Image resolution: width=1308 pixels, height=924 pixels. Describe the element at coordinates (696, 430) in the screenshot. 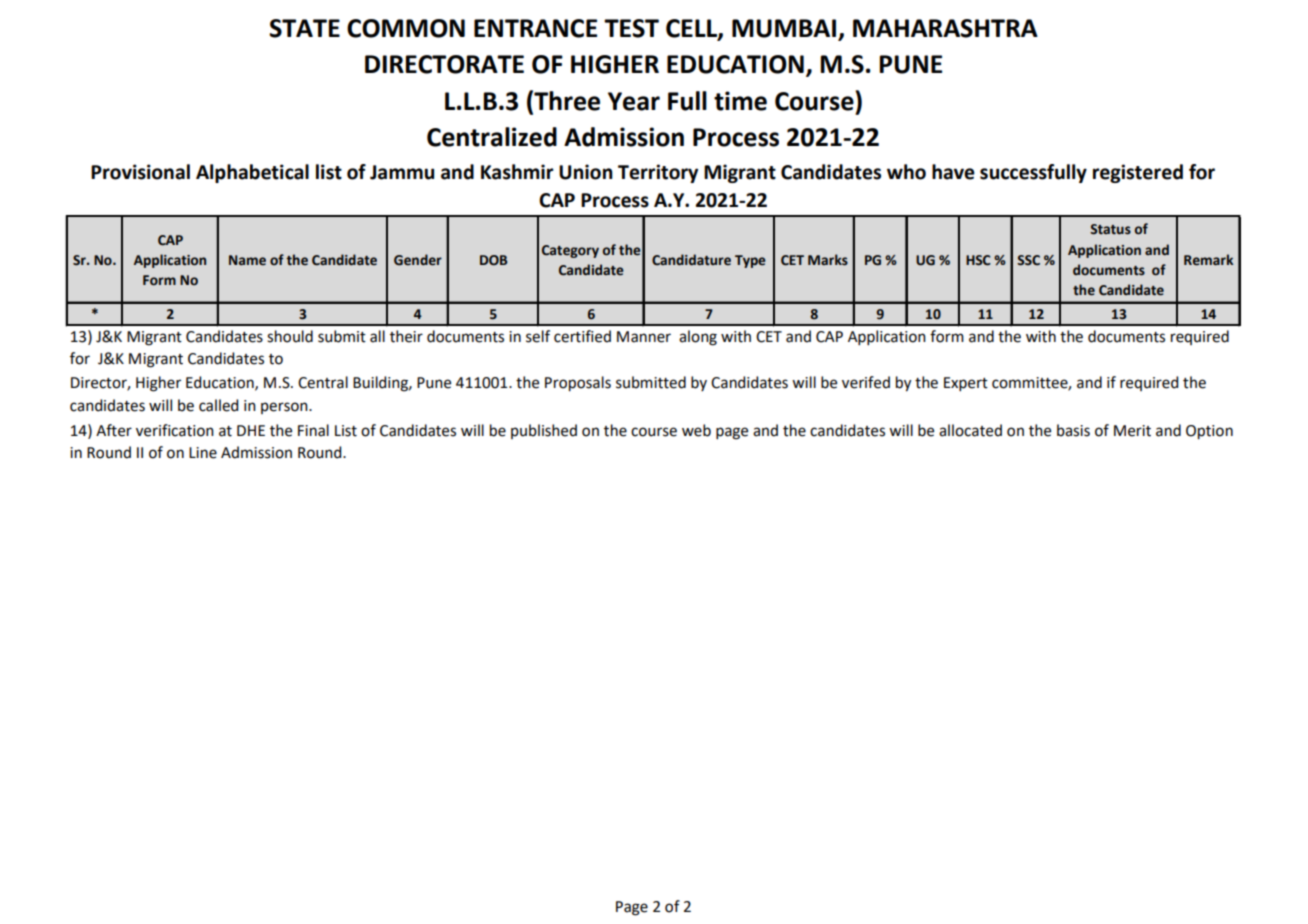

I see `web` at that location.
